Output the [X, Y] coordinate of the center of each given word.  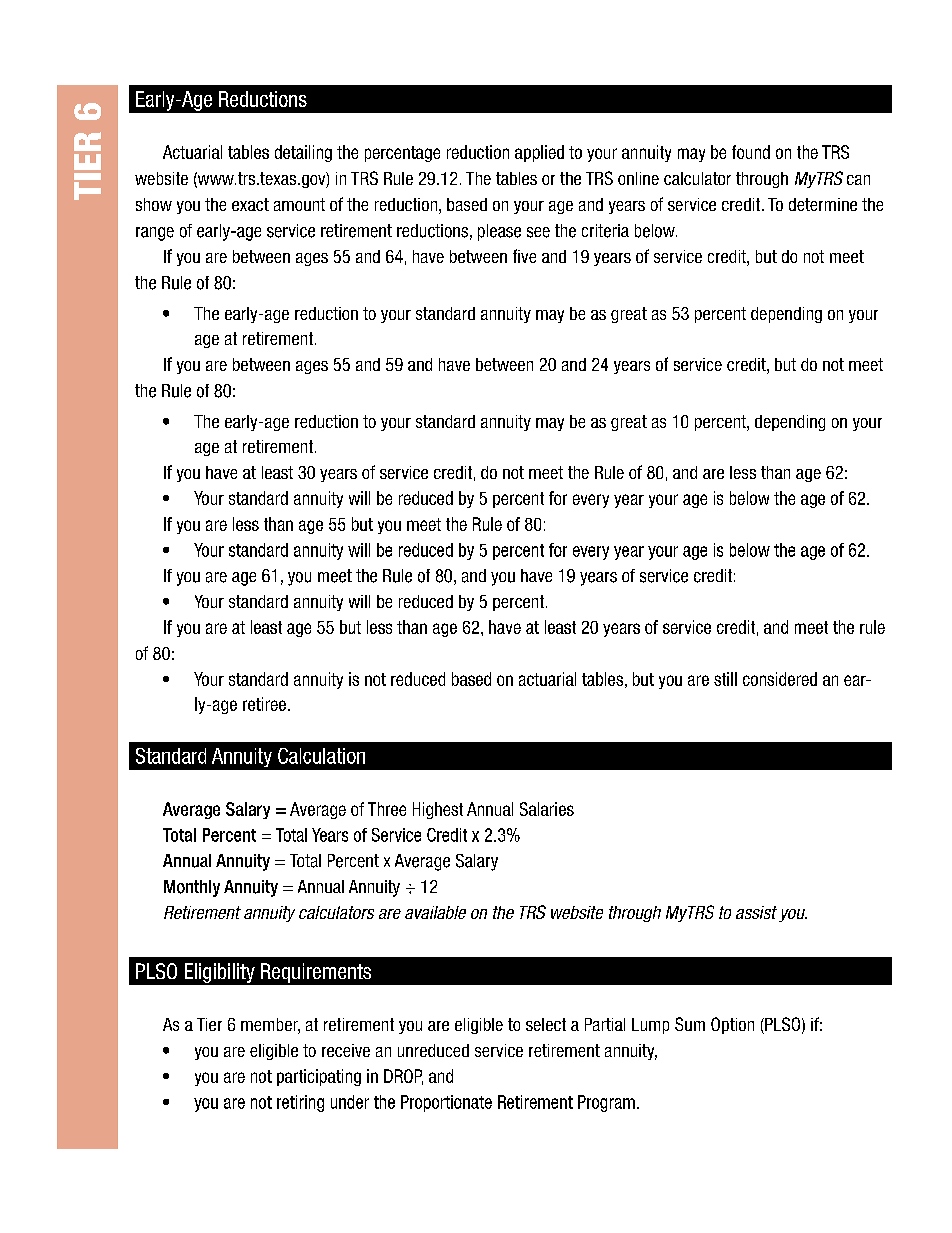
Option [732, 1025]
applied [539, 153]
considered [780, 679]
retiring [300, 1103]
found [751, 152]
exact [250, 204]
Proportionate [446, 1103]
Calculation [321, 756]
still [725, 679]
